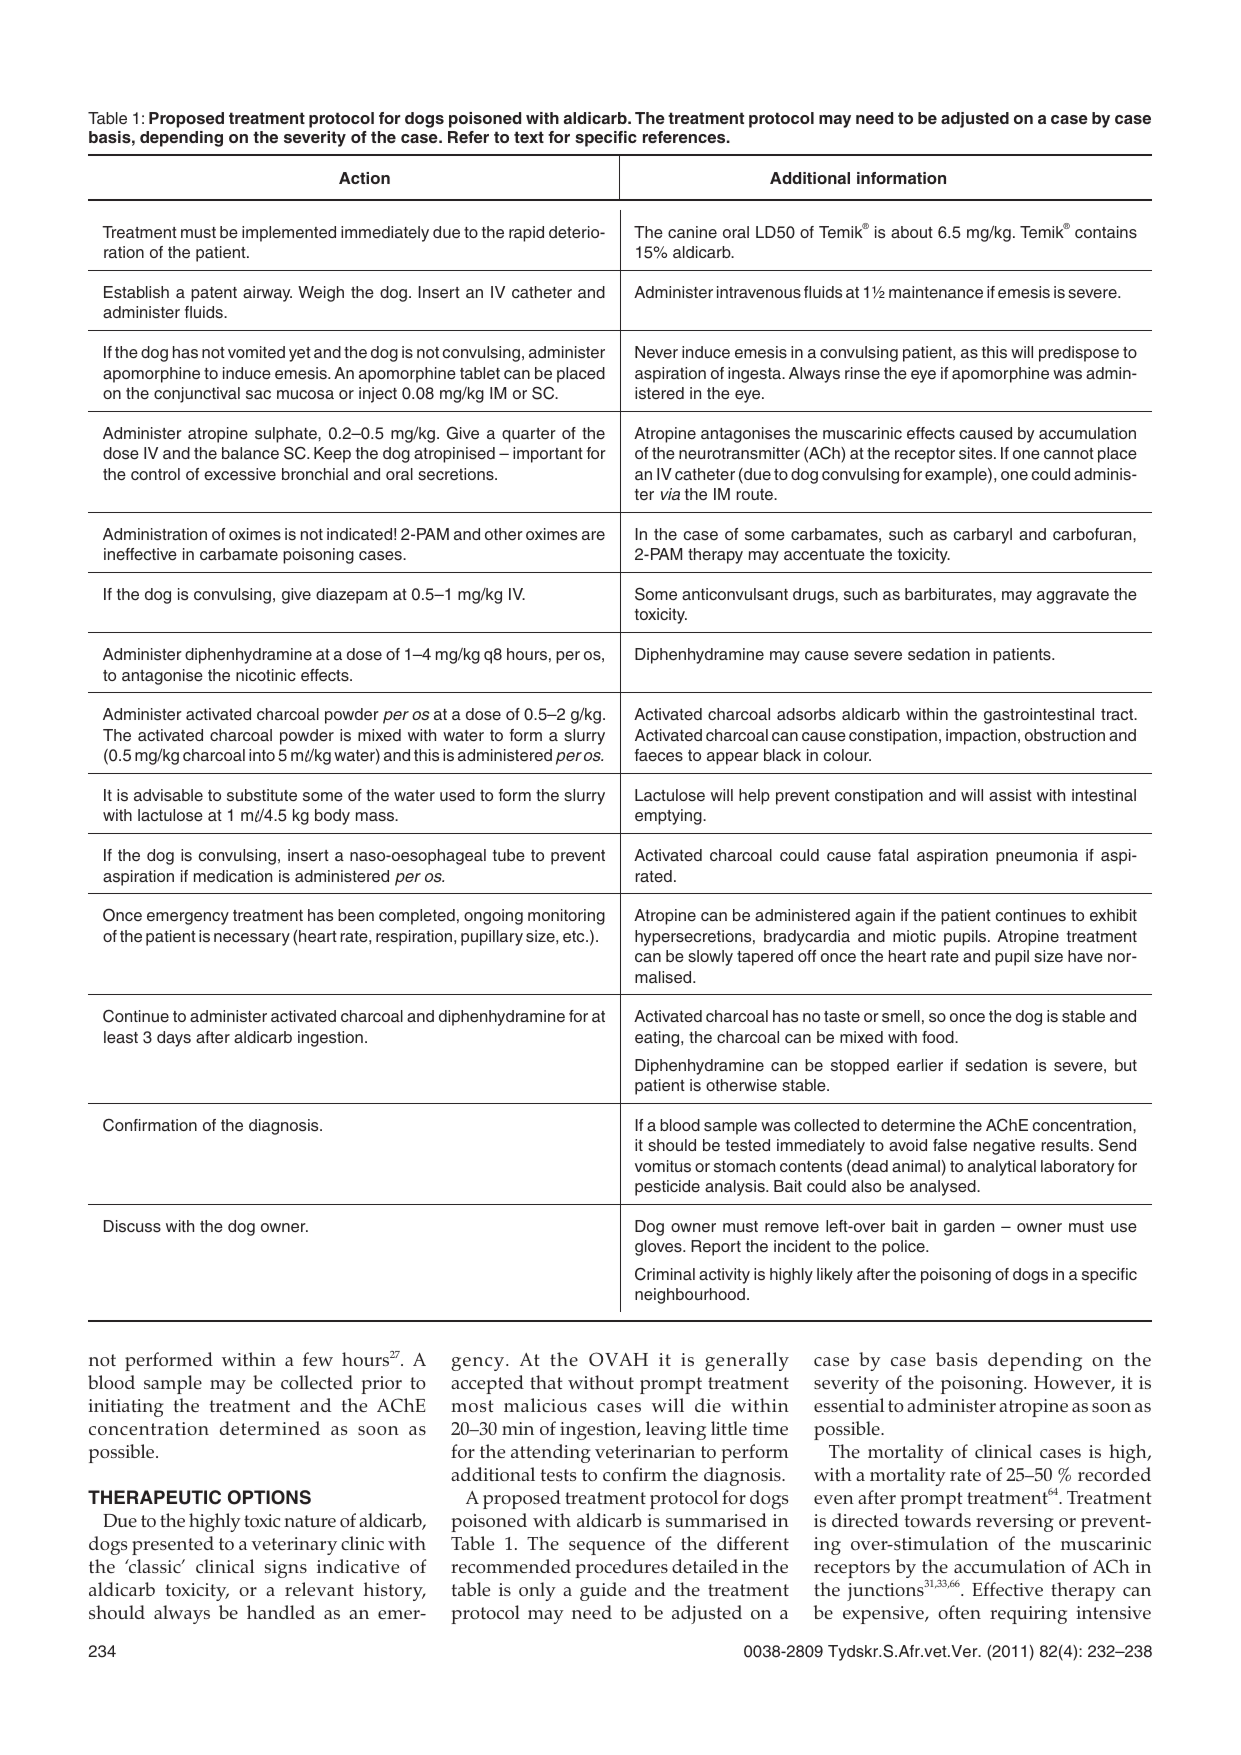 The height and width of the page is (1755, 1241). What do you see at coordinates (1004, 1147) in the page?
I see `negative` at bounding box center [1004, 1147].
